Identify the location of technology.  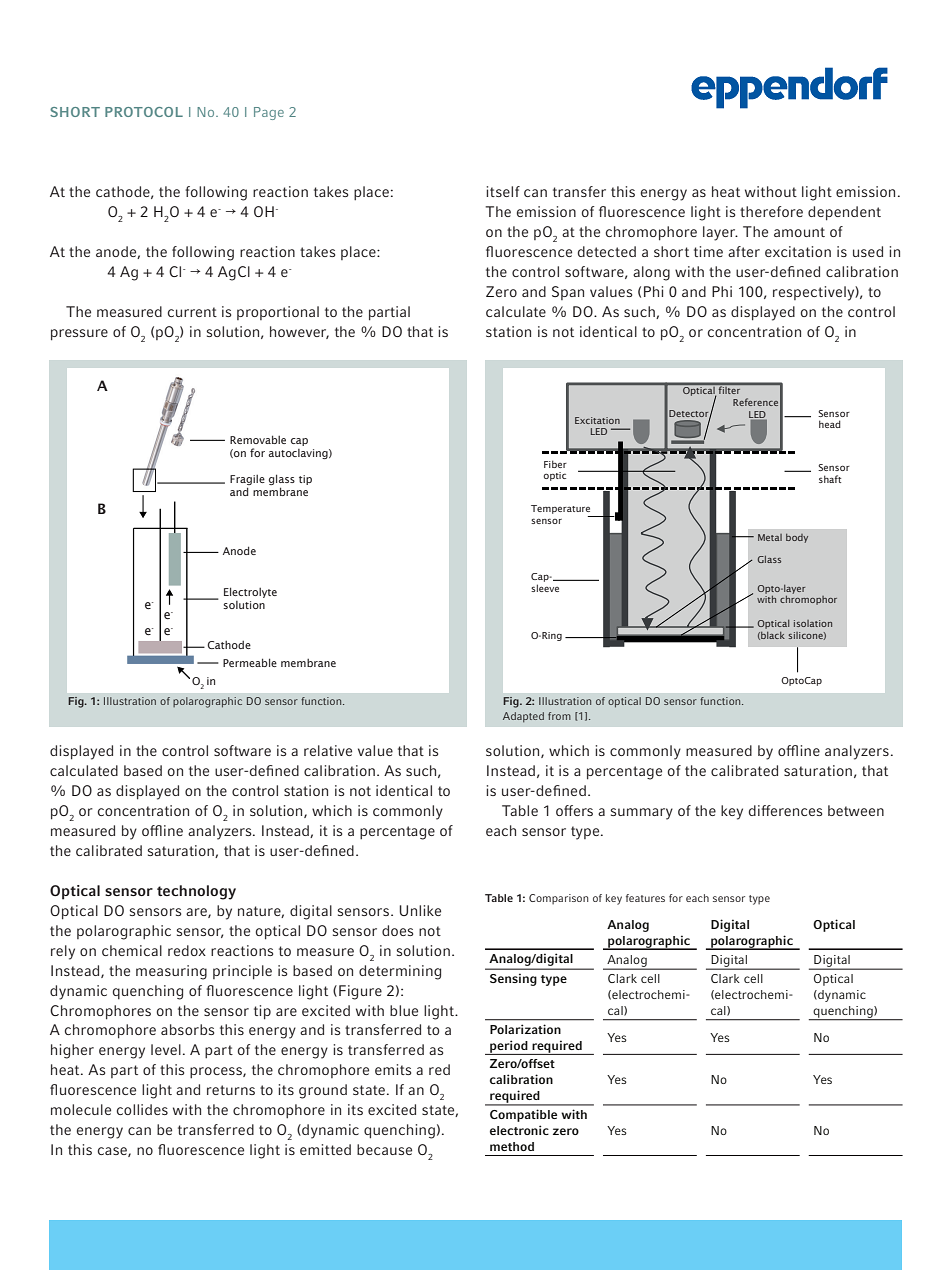
(196, 892).
